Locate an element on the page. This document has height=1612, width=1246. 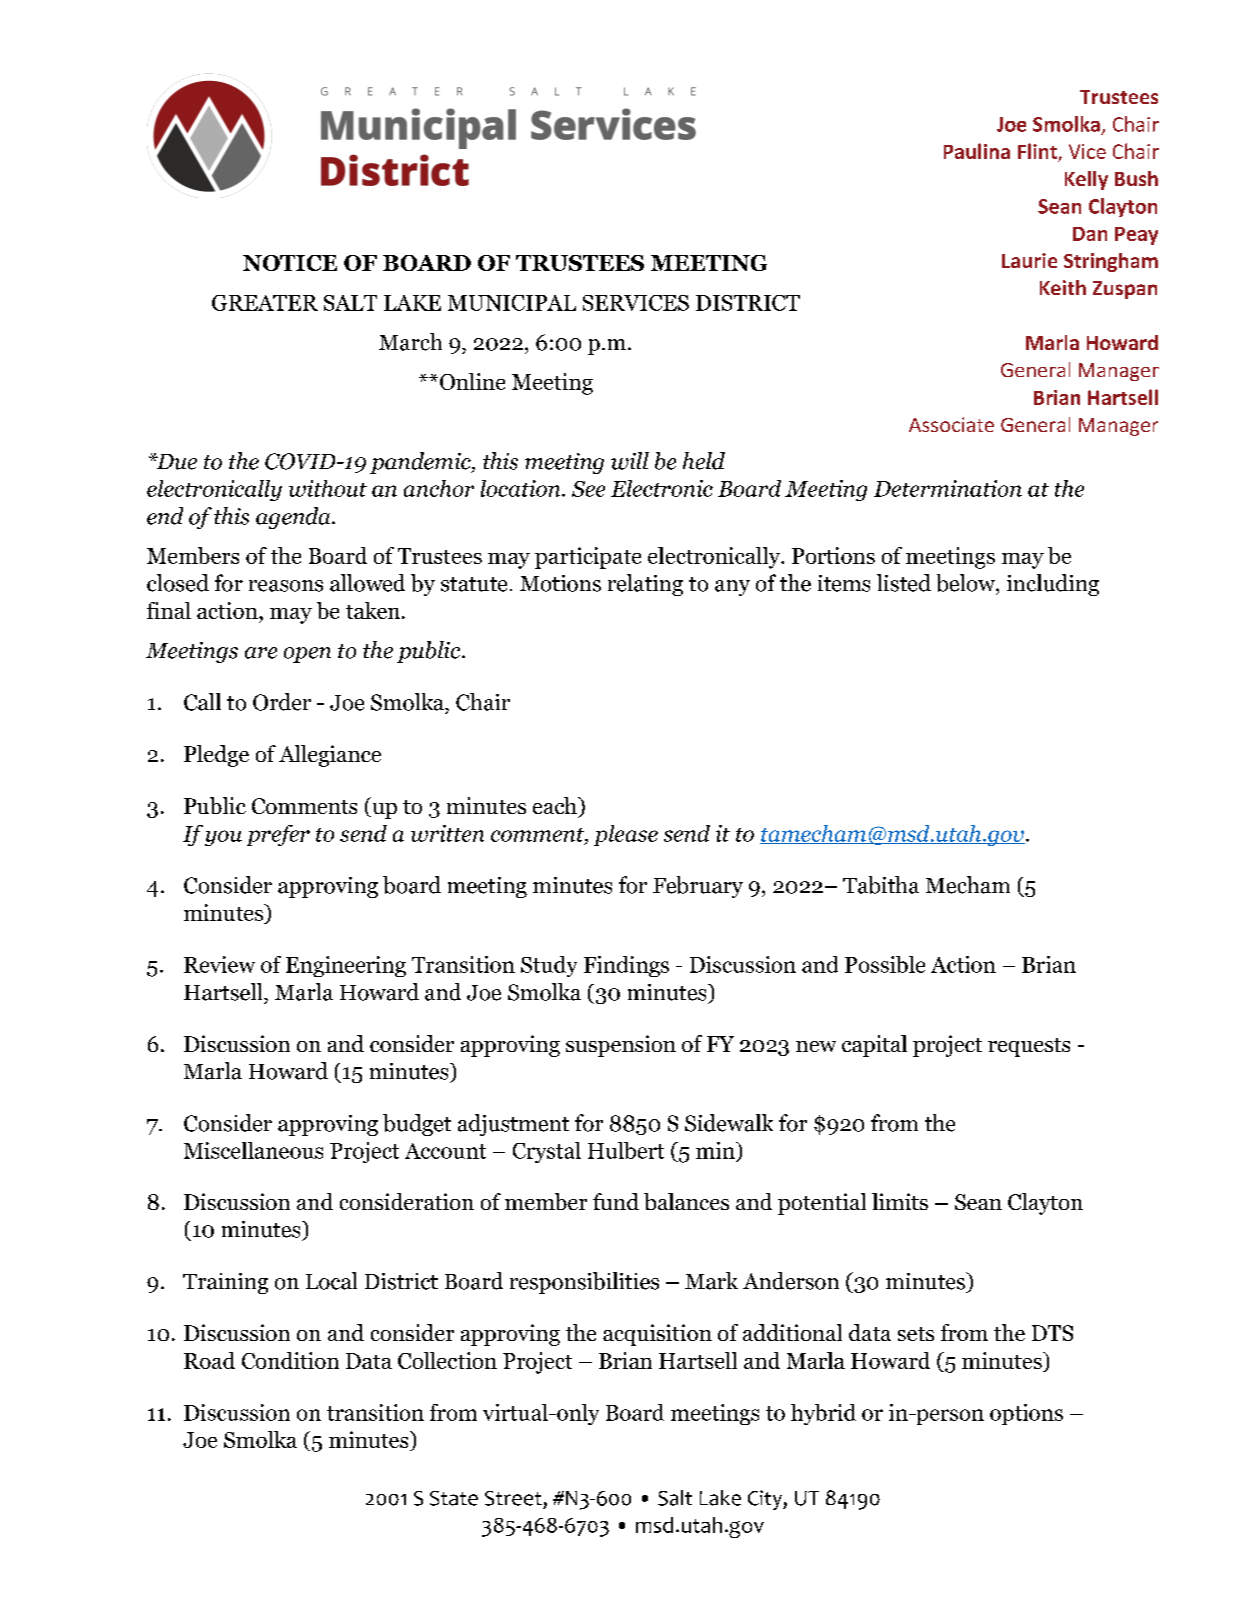
MUNICIPAL is located at coordinates (512, 303).
